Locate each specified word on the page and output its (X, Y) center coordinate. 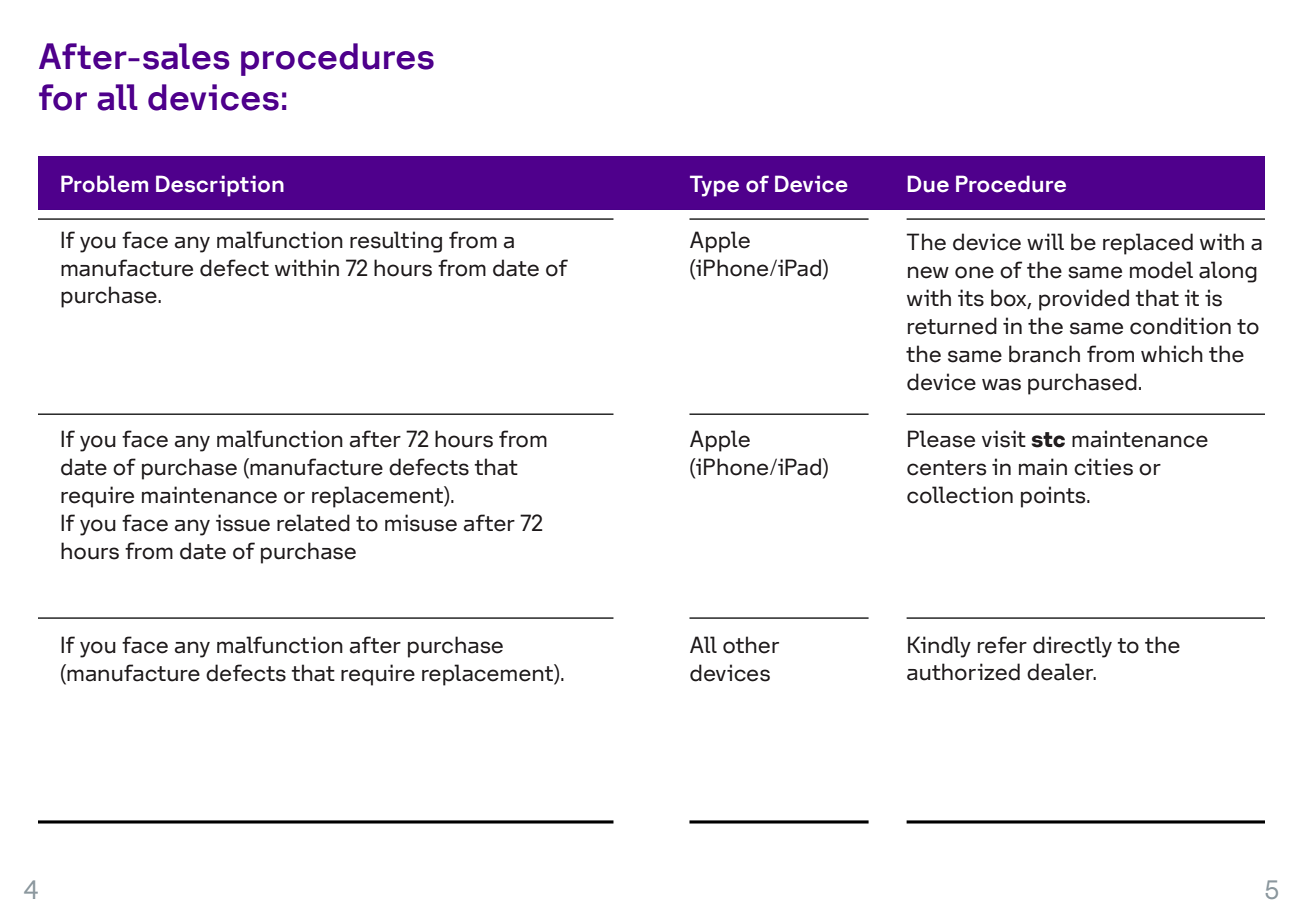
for (63, 97)
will (1045, 241)
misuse (421, 523)
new (928, 272)
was (1001, 384)
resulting (396, 242)
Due (928, 184)
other (751, 645)
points (1054, 497)
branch (1044, 354)
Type (714, 186)
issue (243, 523)
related (313, 523)
